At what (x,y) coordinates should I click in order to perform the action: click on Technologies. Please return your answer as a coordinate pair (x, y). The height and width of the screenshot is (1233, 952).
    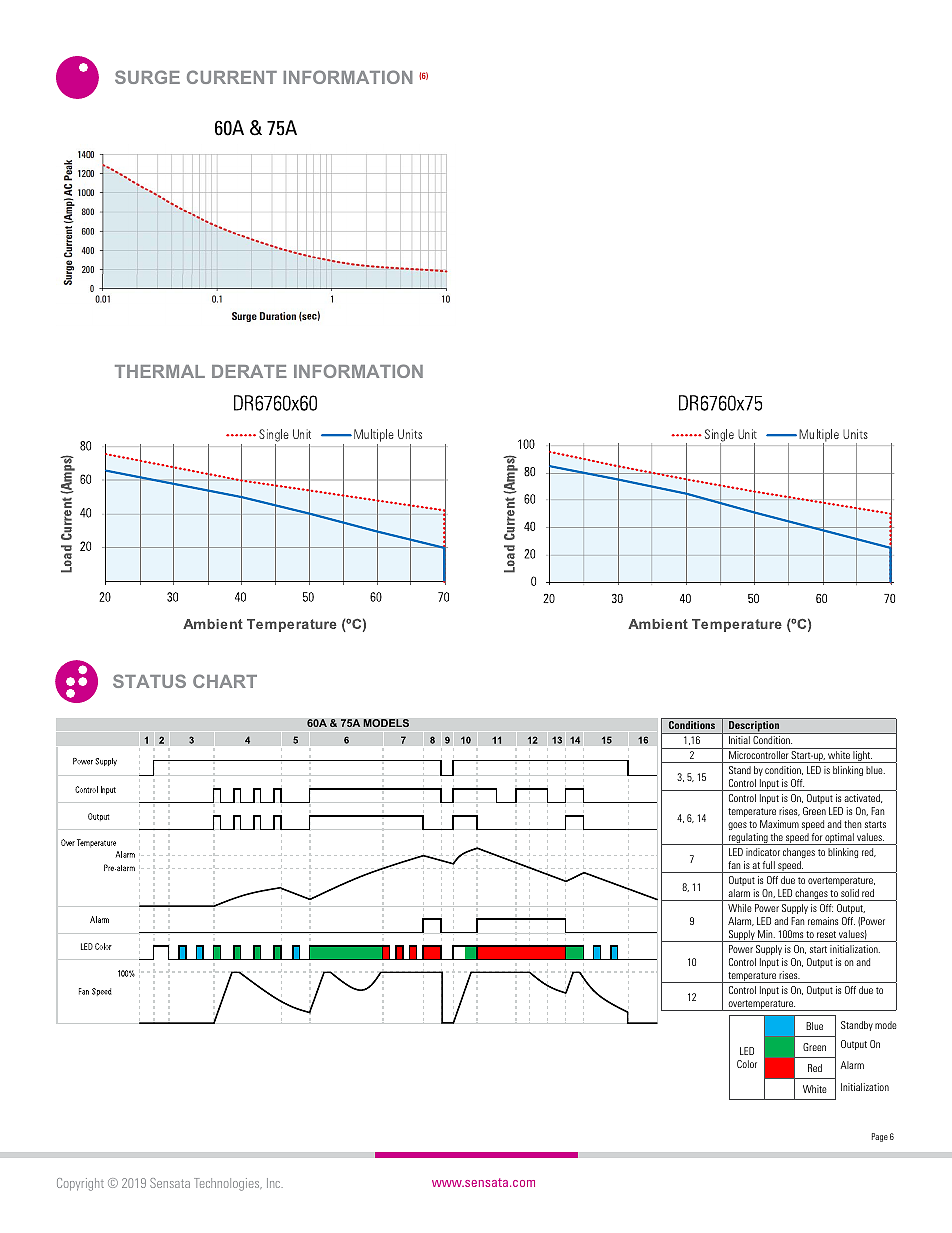
    Looking at the image, I should click on (228, 1184).
